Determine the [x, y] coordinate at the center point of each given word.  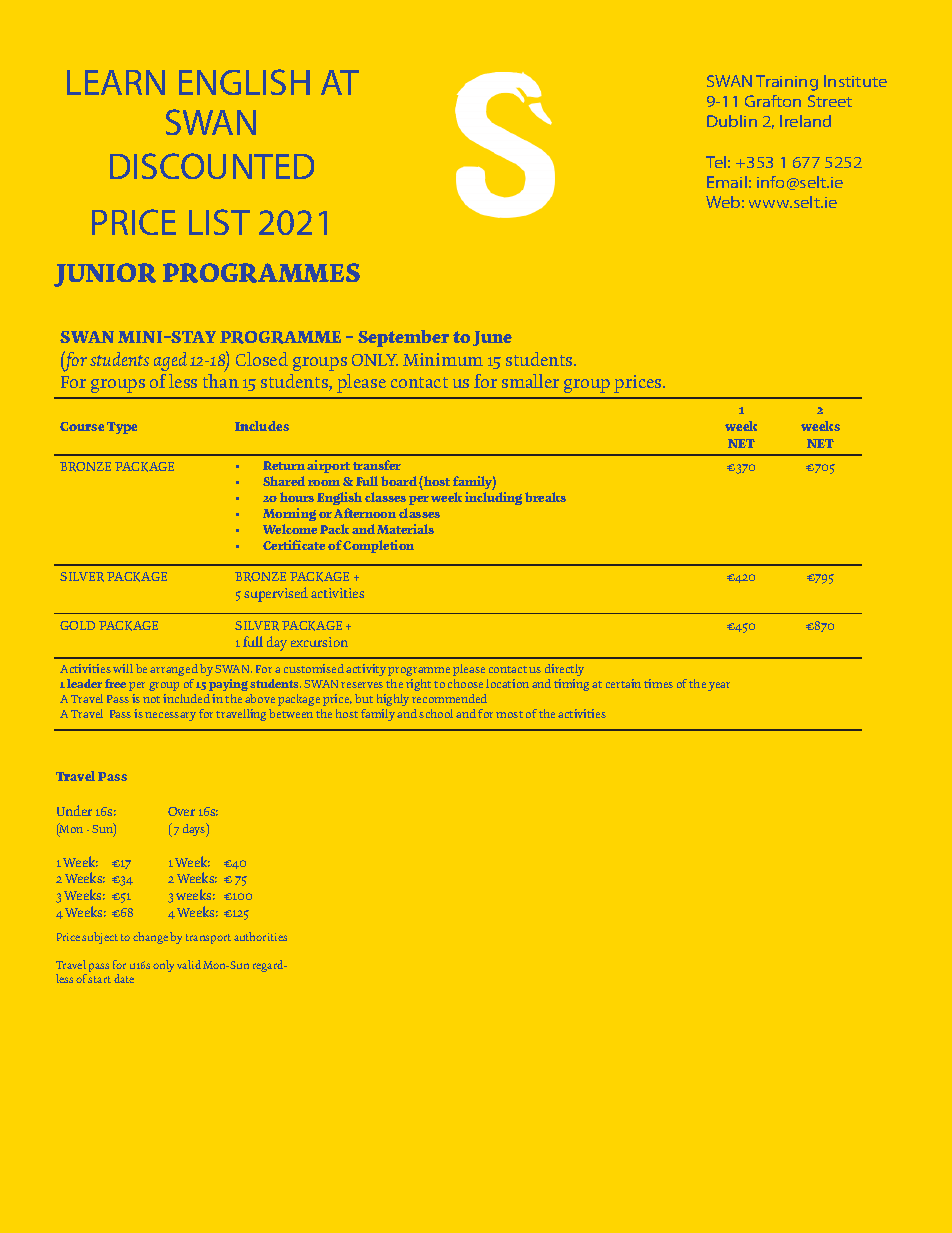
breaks [545, 497]
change [150, 938]
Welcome [290, 529]
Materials [405, 529]
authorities [260, 936]
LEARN [116, 82]
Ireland [805, 121]
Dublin [732, 121]
